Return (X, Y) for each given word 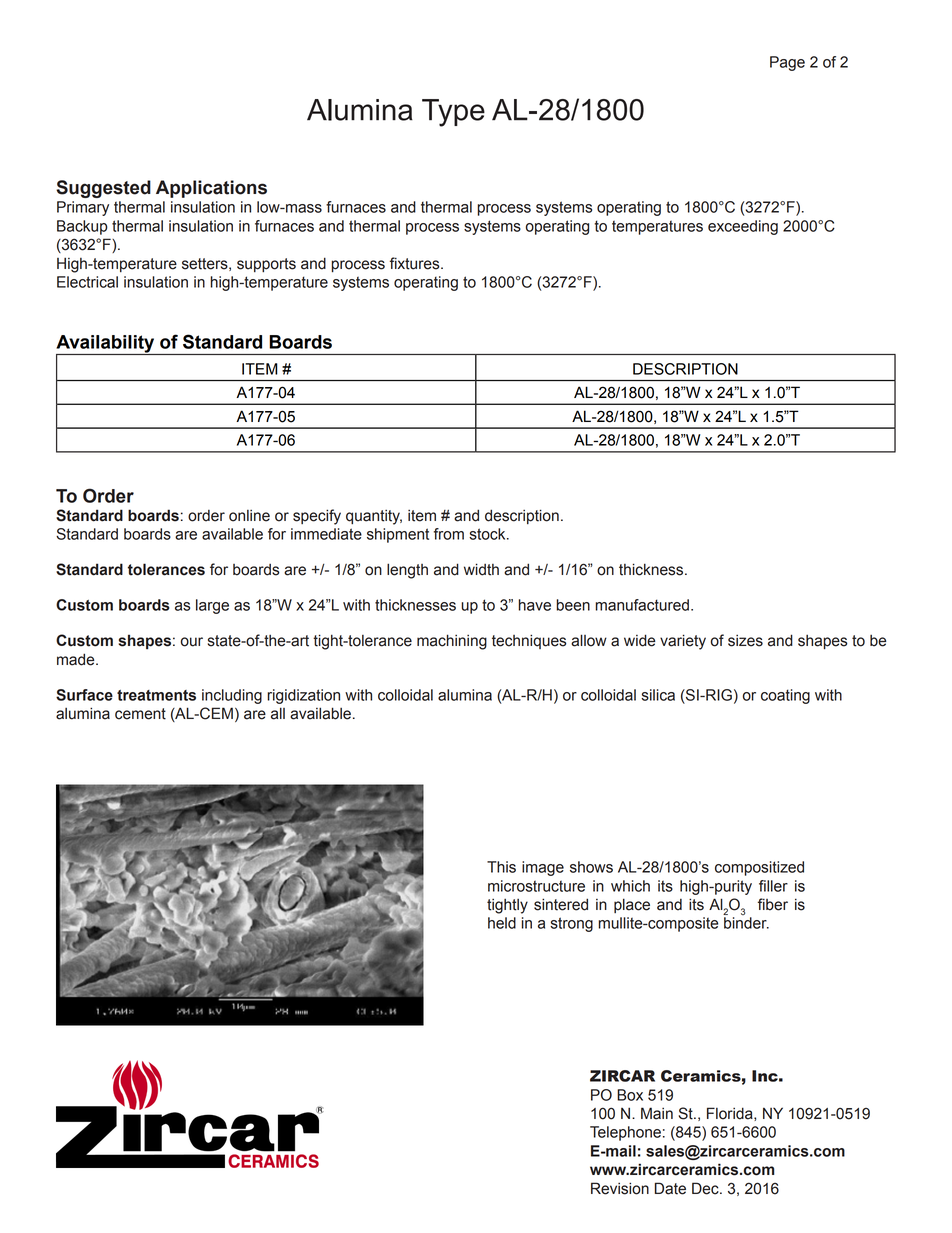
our (192, 642)
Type (453, 113)
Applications (211, 189)
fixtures (416, 263)
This (501, 867)
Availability (106, 345)
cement (140, 714)
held (502, 923)
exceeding (743, 227)
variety (683, 642)
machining (452, 642)
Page (787, 63)
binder (746, 923)
